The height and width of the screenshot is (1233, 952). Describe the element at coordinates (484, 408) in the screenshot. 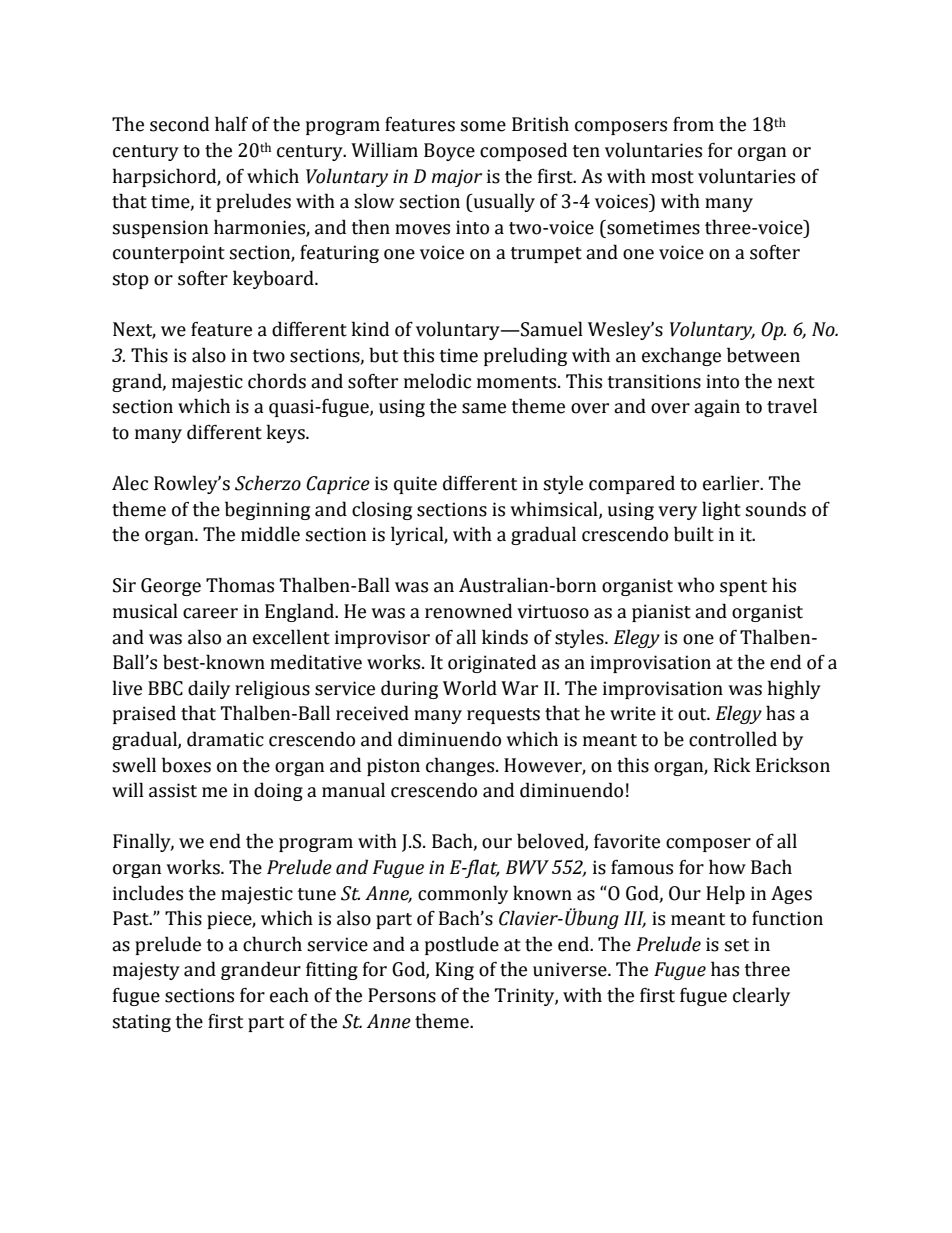

I see `same` at that location.
